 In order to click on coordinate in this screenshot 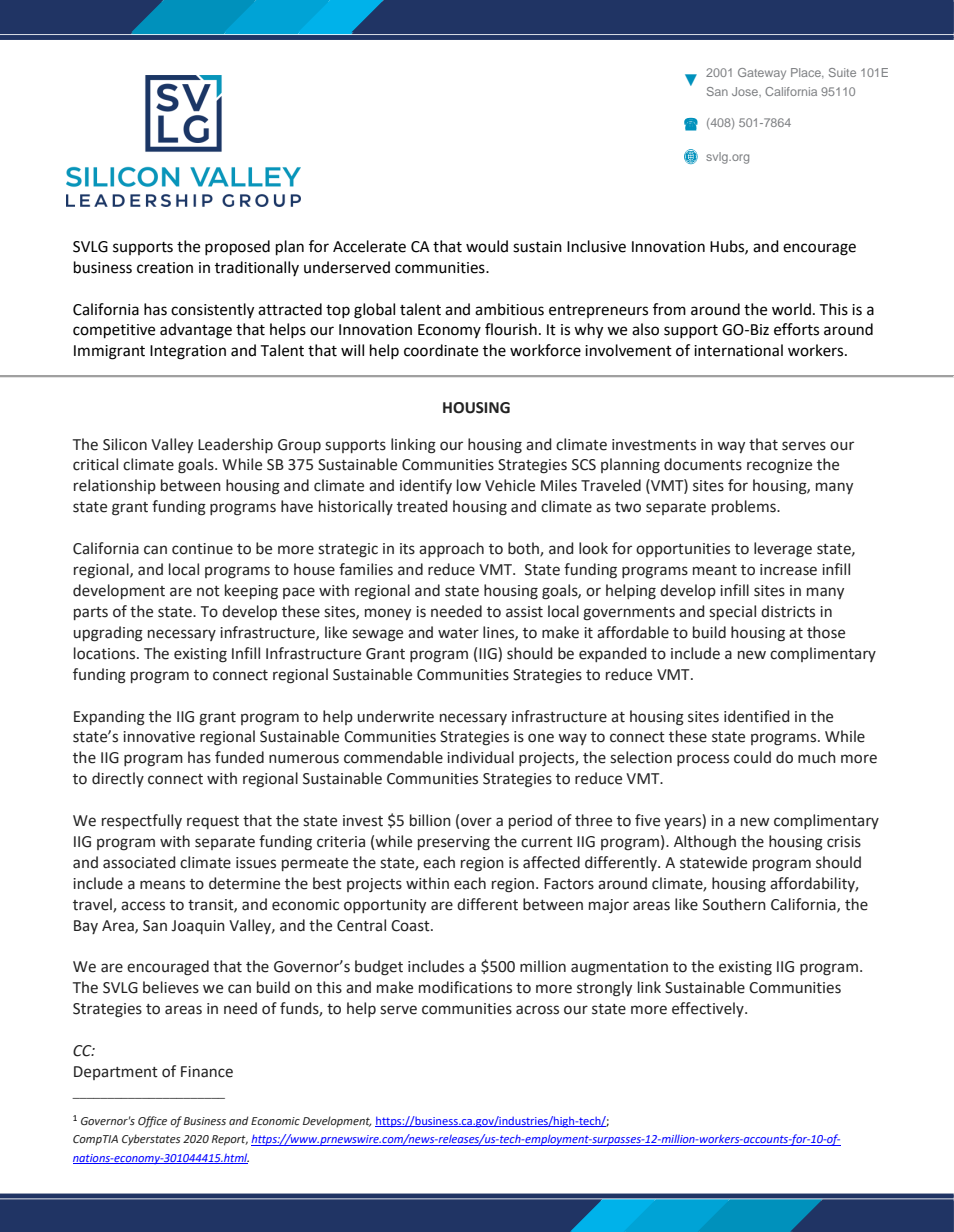, I will do `click(441, 350)`.
